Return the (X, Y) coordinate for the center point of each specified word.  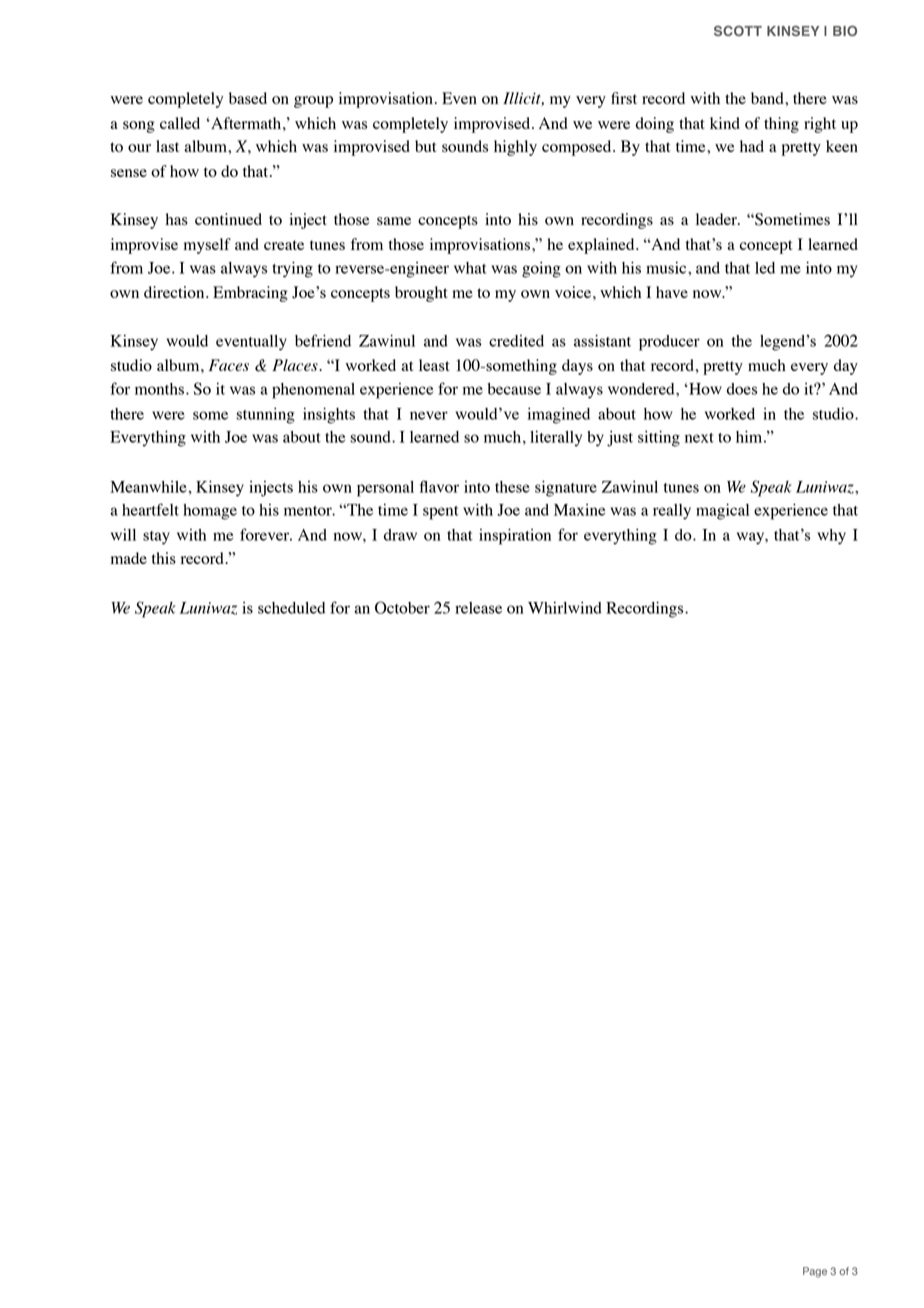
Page (815, 1272)
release (478, 608)
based (248, 98)
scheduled (291, 608)
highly (515, 148)
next (699, 438)
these (512, 487)
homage (210, 512)
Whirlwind (565, 607)
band (768, 98)
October (402, 607)
